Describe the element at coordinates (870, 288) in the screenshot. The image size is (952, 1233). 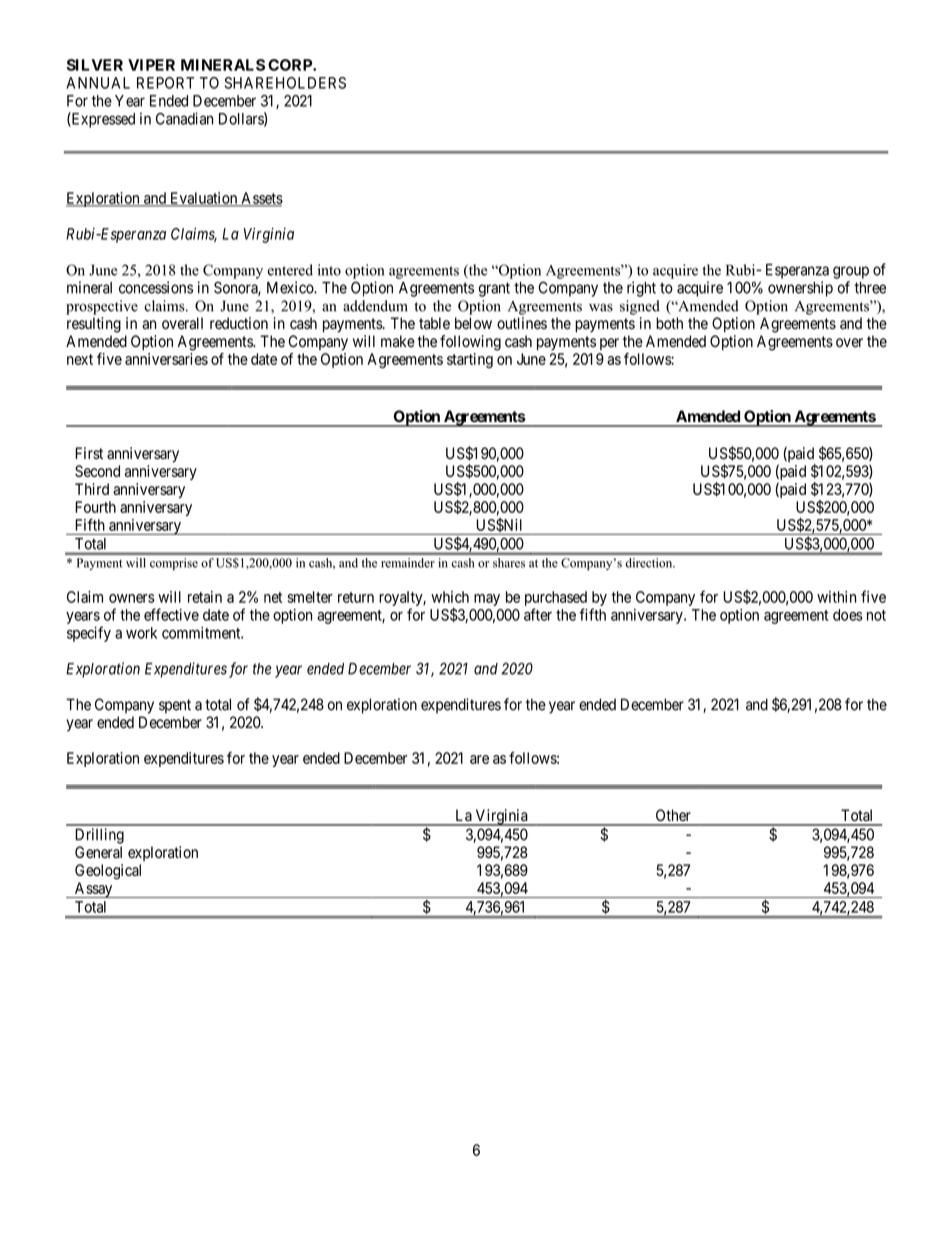
I see `three` at that location.
